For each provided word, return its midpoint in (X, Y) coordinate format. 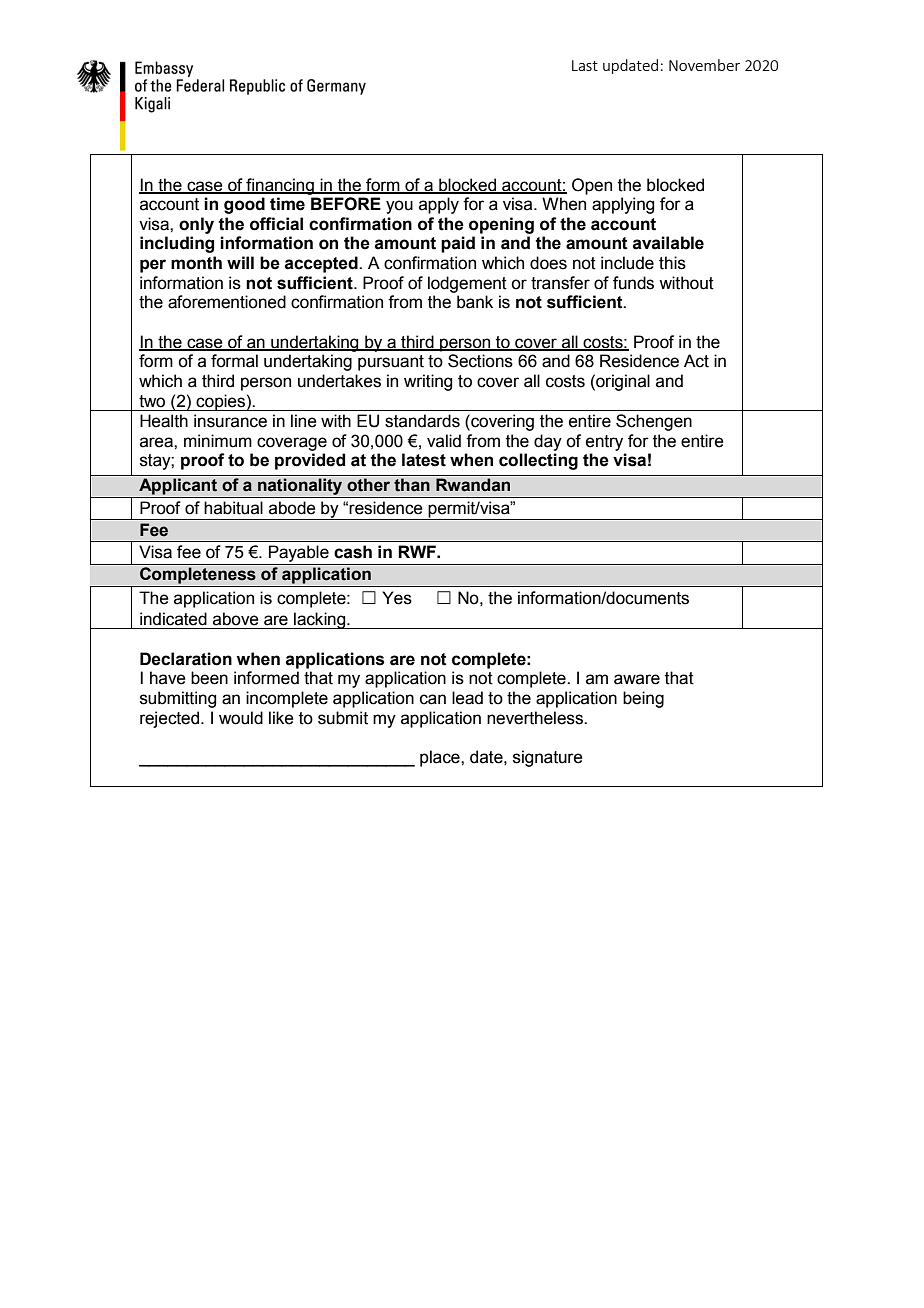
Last (585, 65)
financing (280, 186)
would (241, 718)
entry (604, 443)
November (704, 65)
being (643, 699)
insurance (230, 421)
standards (422, 421)
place (441, 758)
